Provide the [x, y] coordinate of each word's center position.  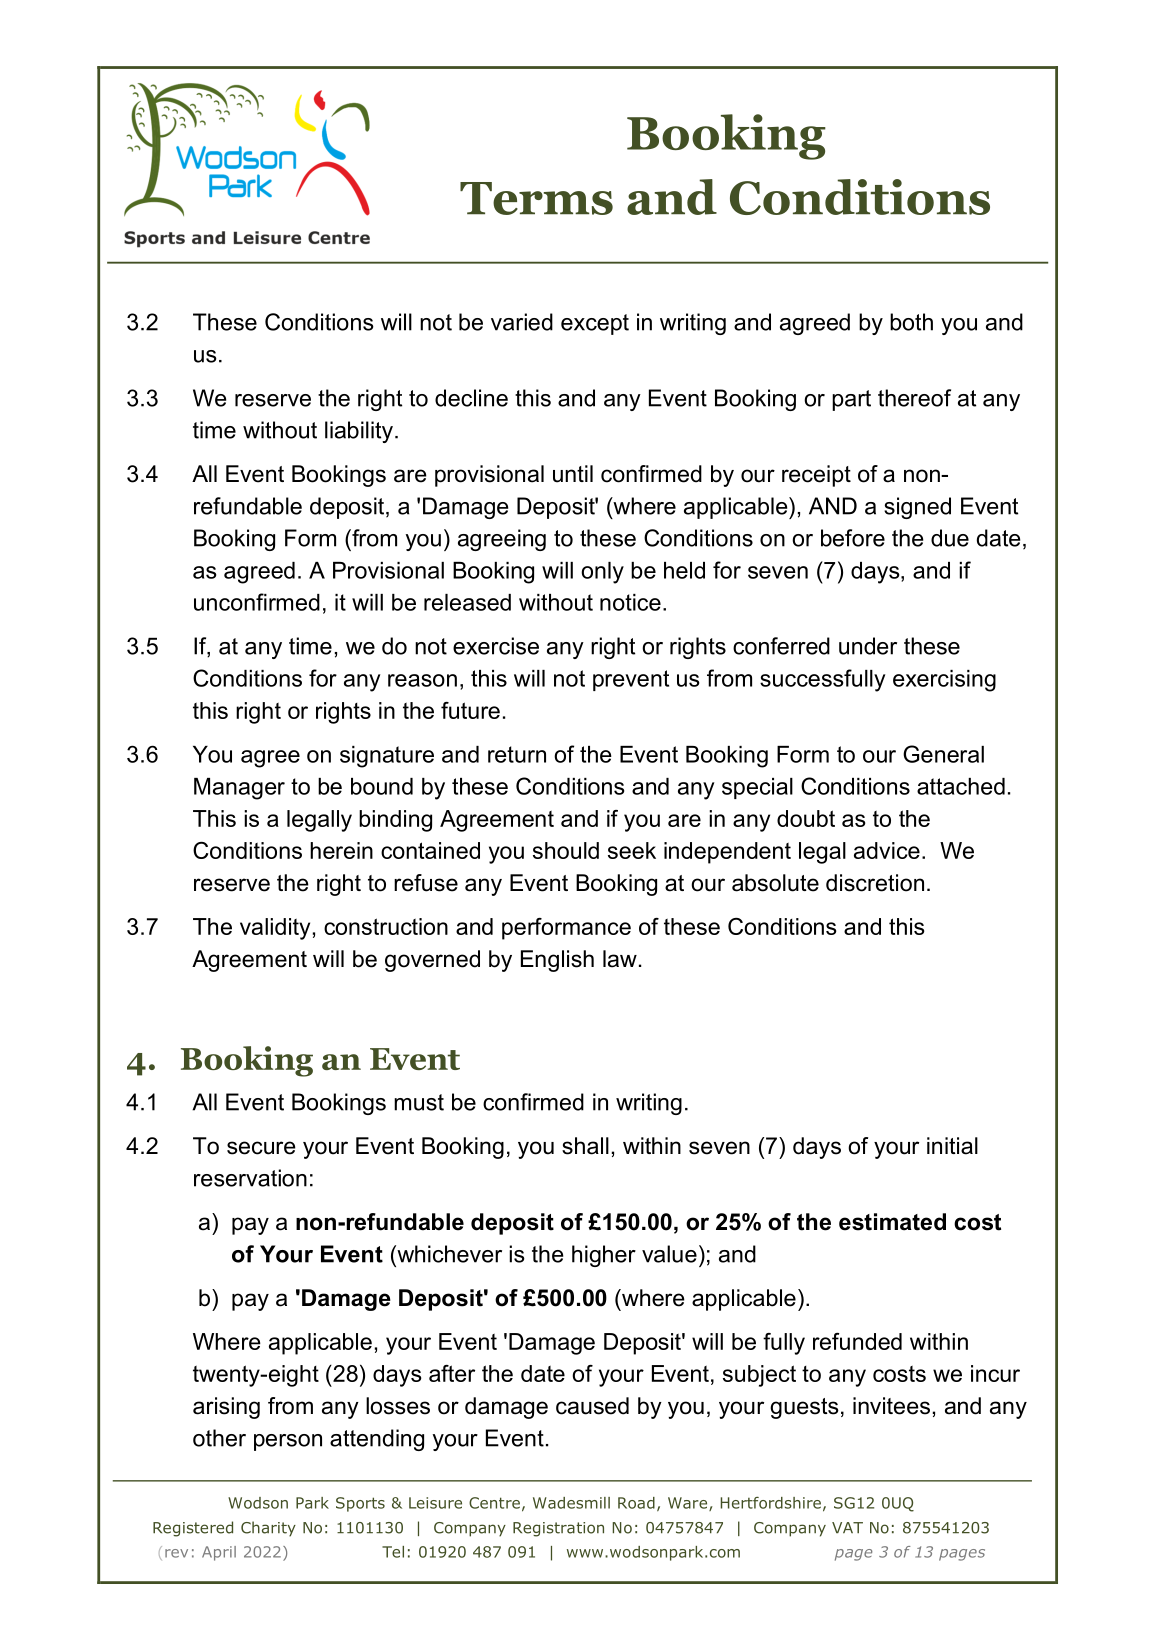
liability [359, 432]
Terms [536, 198]
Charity [268, 1529]
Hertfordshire [770, 1503]
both [911, 322]
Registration [558, 1529]
